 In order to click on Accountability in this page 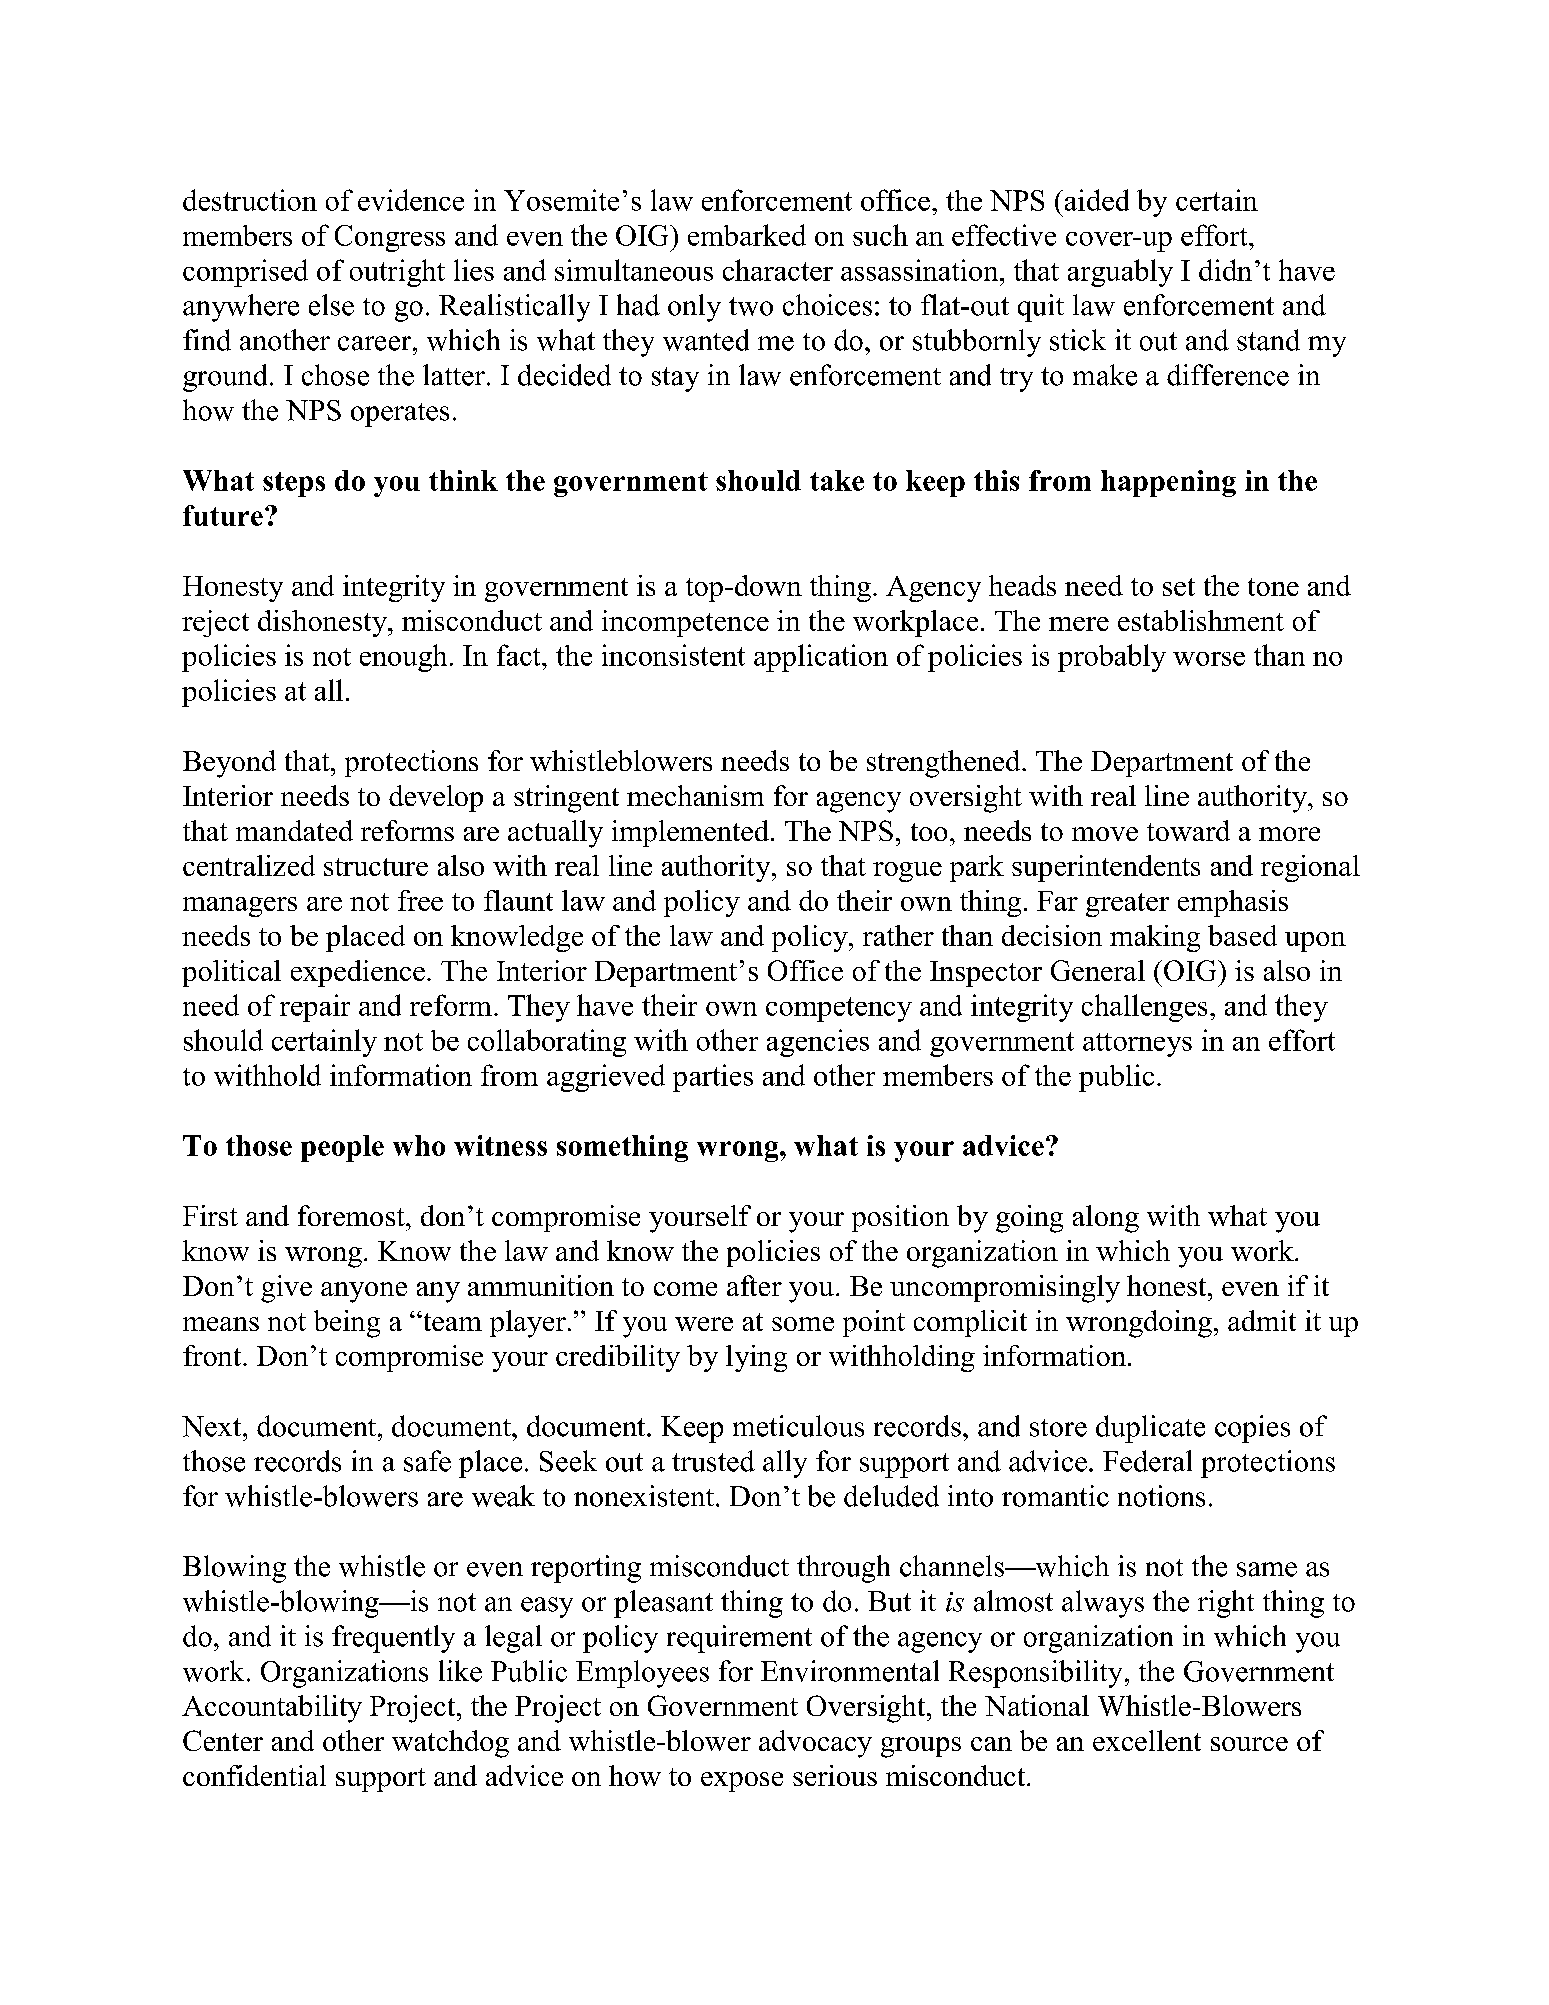, I will do `click(272, 1709)`.
